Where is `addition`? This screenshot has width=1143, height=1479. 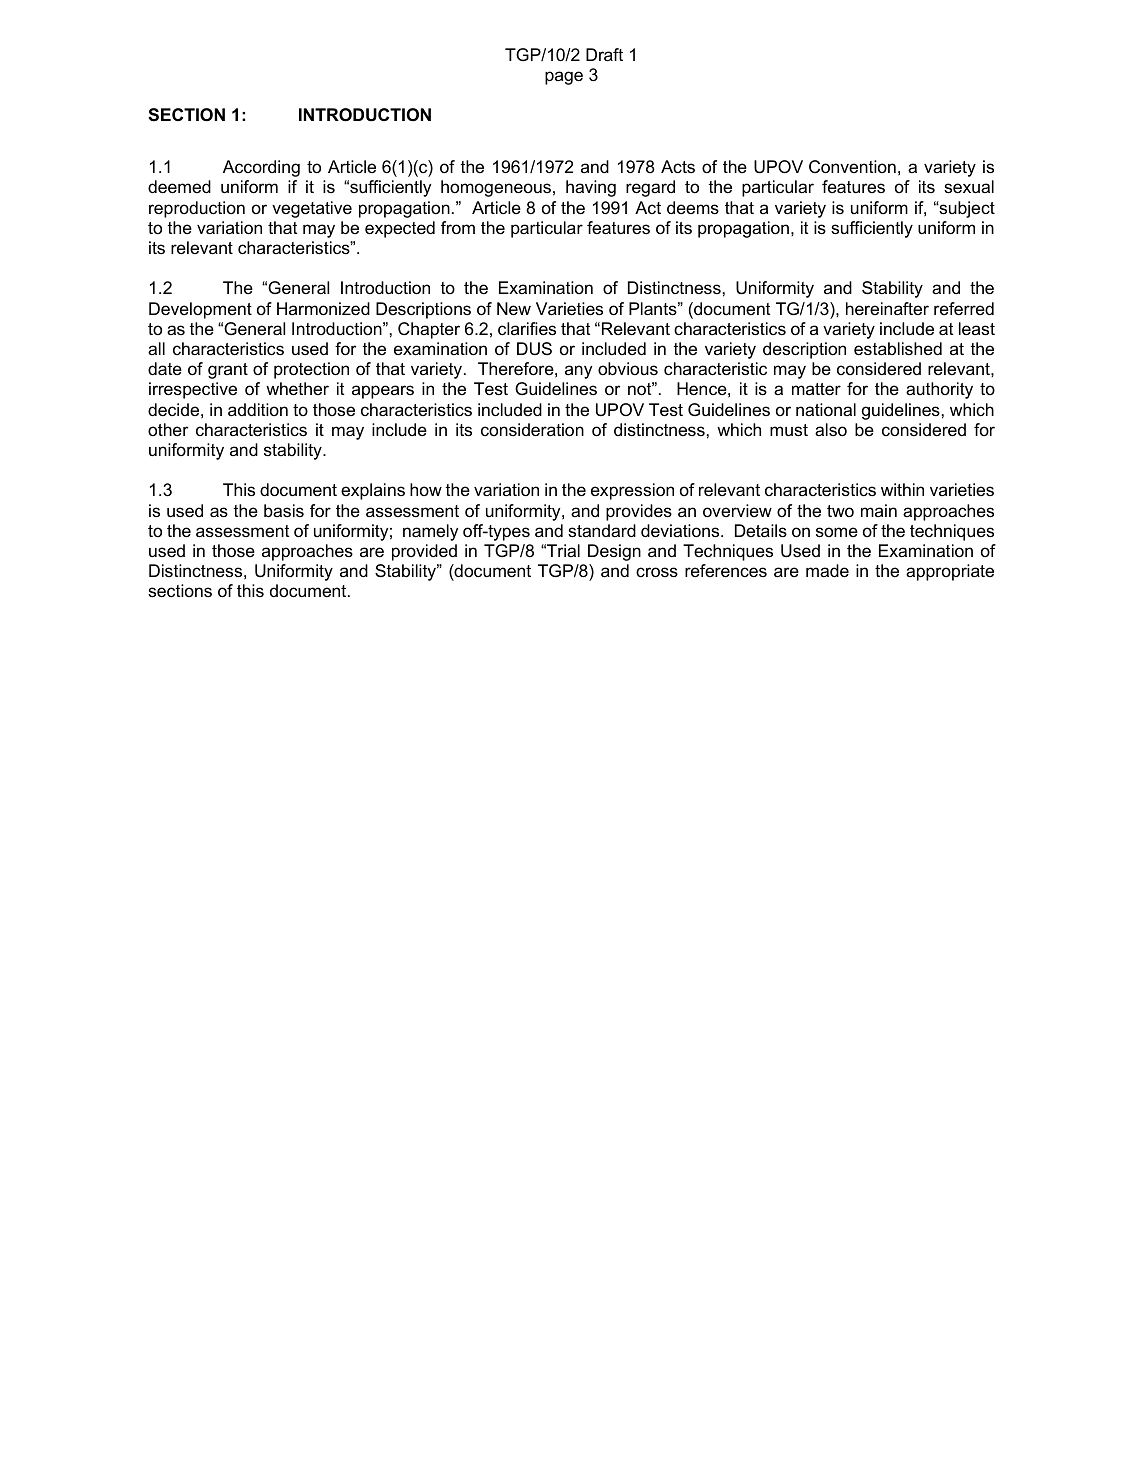 addition is located at coordinates (258, 409).
